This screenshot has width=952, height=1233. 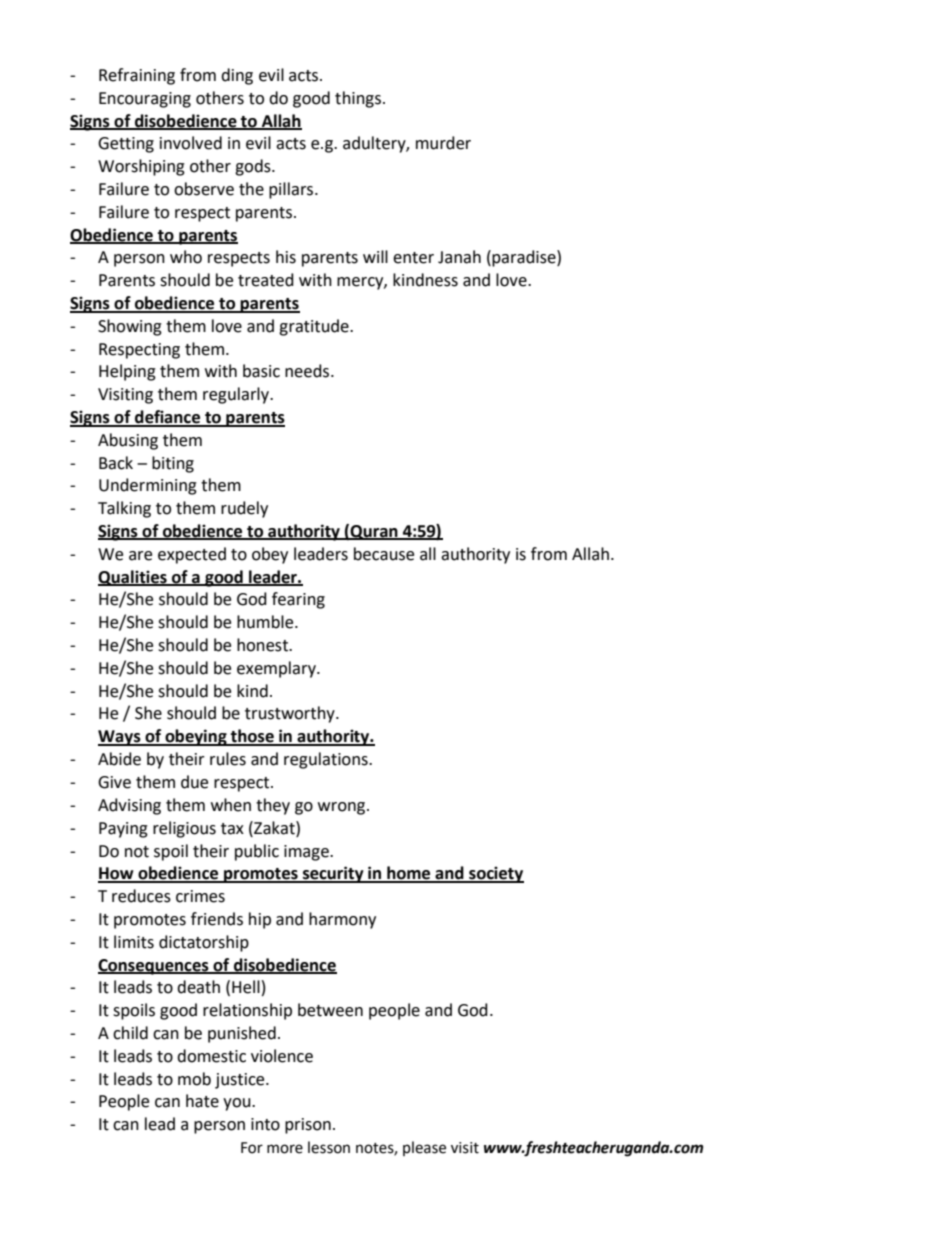 What do you see at coordinates (202, 1101) in the screenshot?
I see `hate` at bounding box center [202, 1101].
